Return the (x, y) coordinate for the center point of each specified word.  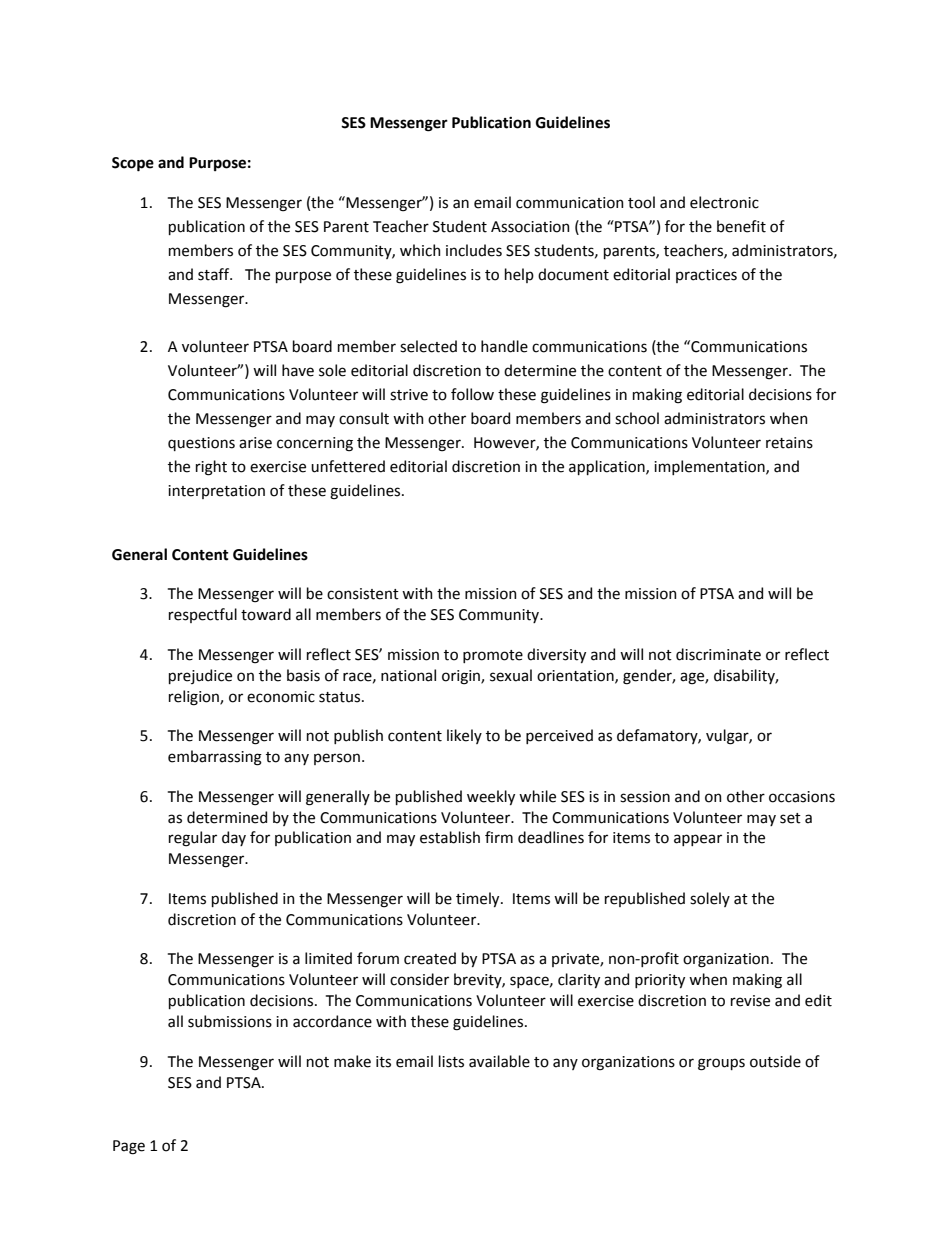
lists (451, 1061)
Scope (133, 164)
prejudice (200, 676)
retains (789, 443)
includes (474, 250)
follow (472, 394)
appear (698, 840)
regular (193, 839)
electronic (724, 202)
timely (479, 899)
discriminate (718, 654)
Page (129, 1147)
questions (201, 444)
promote (493, 656)
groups (721, 1064)
